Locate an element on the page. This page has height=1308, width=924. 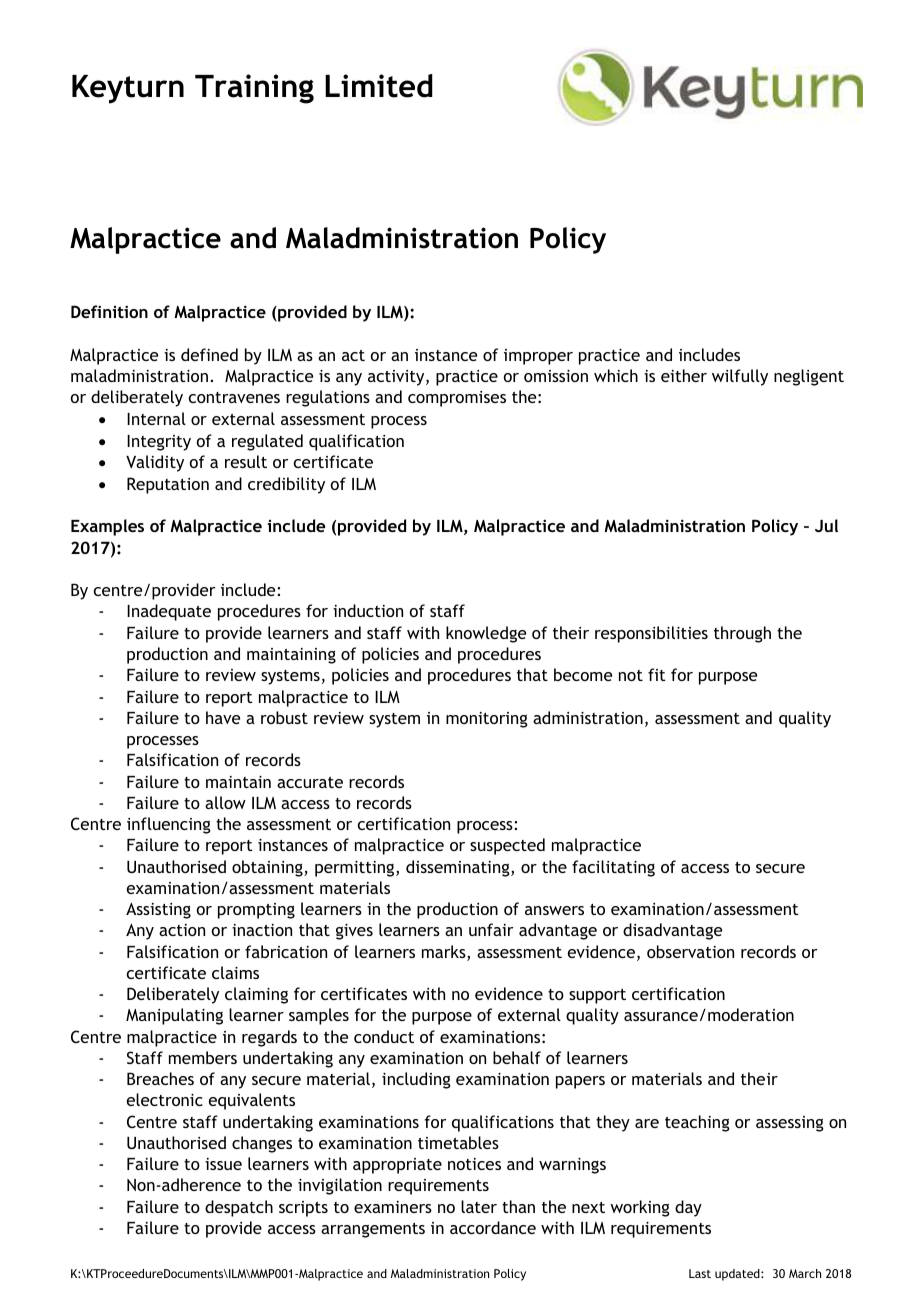
monitoring is located at coordinates (487, 720).
